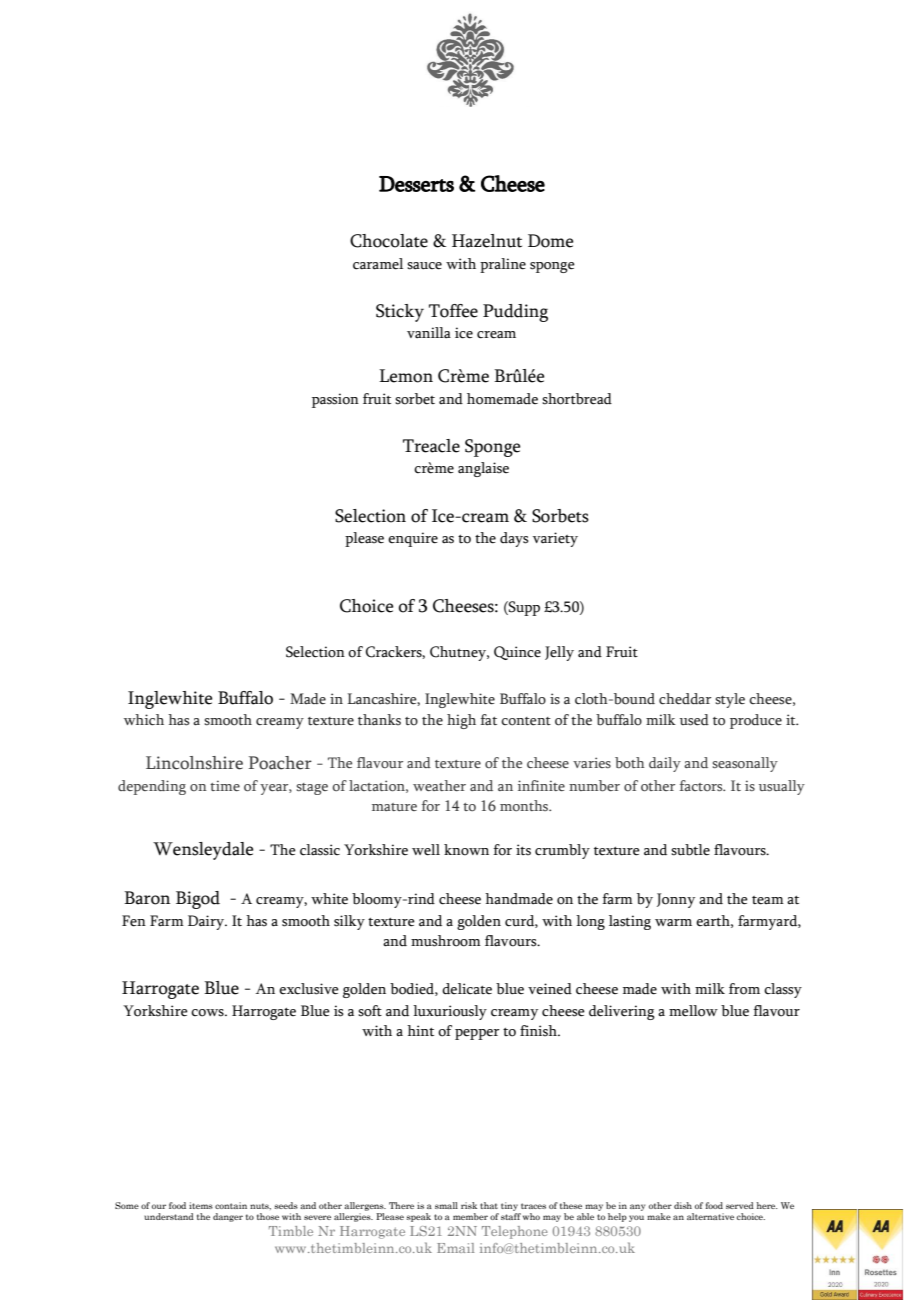  I want to click on Chocolate, so click(389, 241).
